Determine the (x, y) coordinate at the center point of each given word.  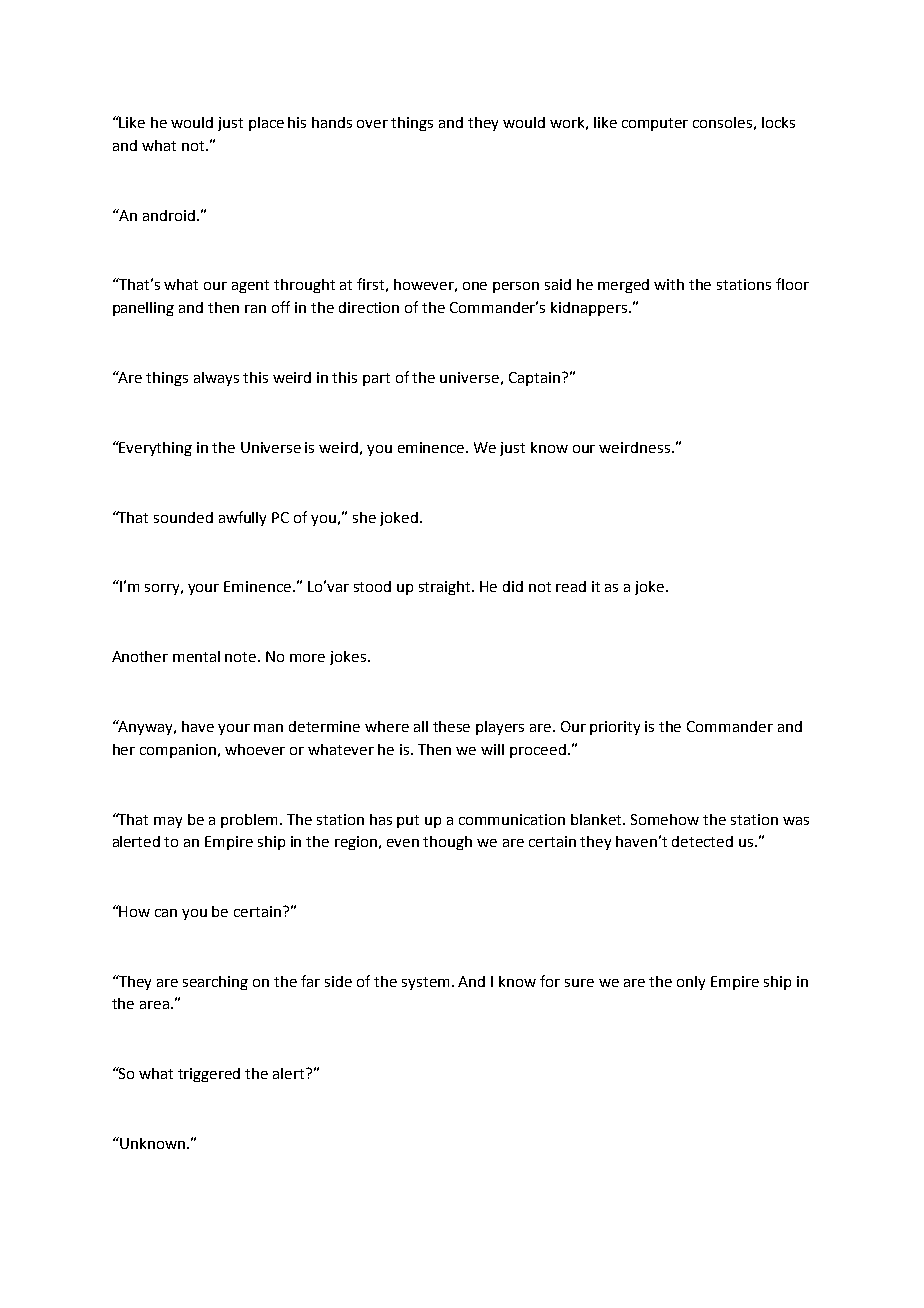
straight (446, 588)
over (372, 124)
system (425, 983)
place (266, 124)
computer (655, 124)
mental (196, 656)
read (571, 586)
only (691, 983)
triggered (209, 1075)
